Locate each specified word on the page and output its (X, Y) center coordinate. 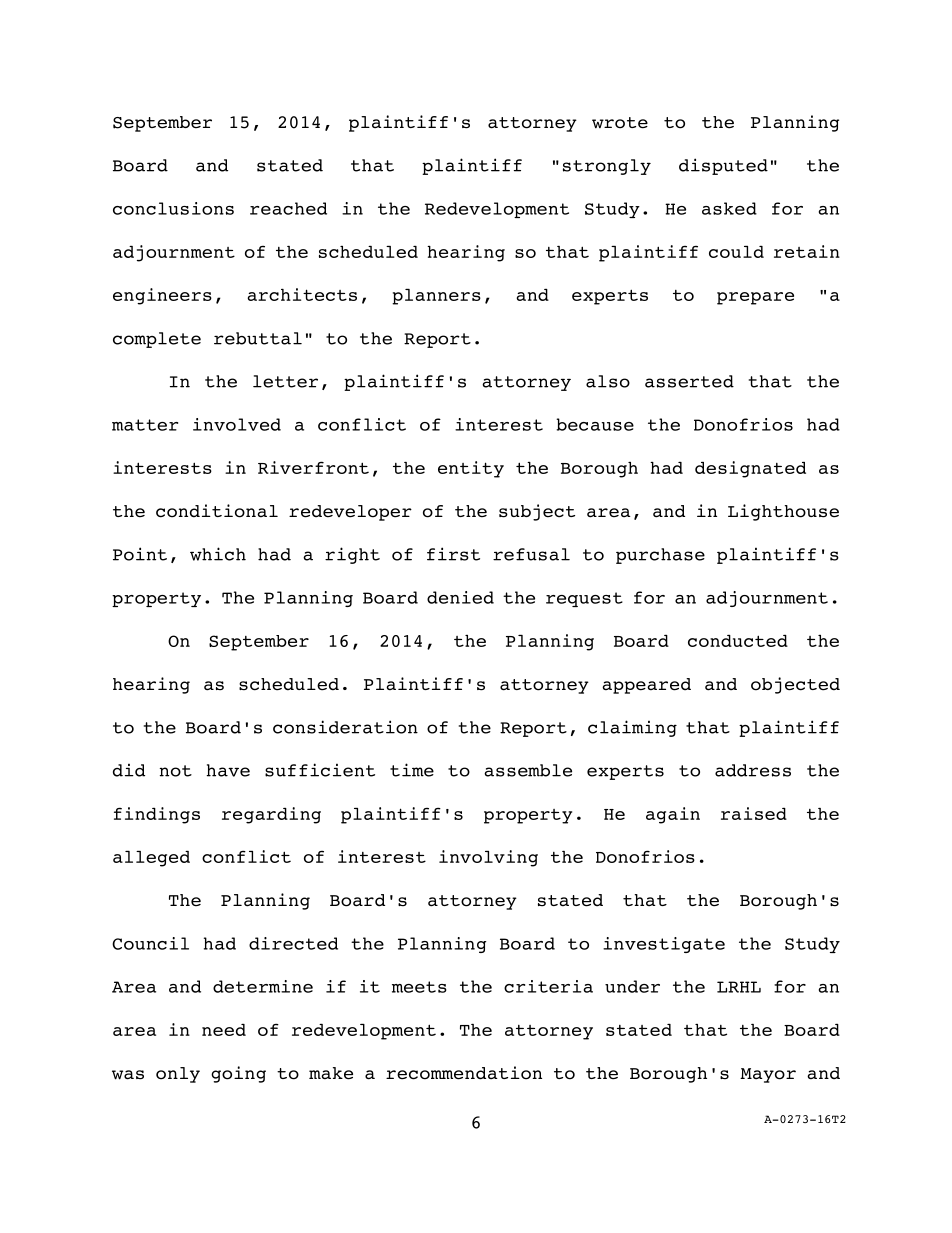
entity (471, 469)
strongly (607, 167)
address (753, 770)
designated (750, 469)
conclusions (173, 208)
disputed (723, 166)
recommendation (464, 1073)
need (224, 1030)
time (412, 770)
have (228, 770)
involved (237, 424)
